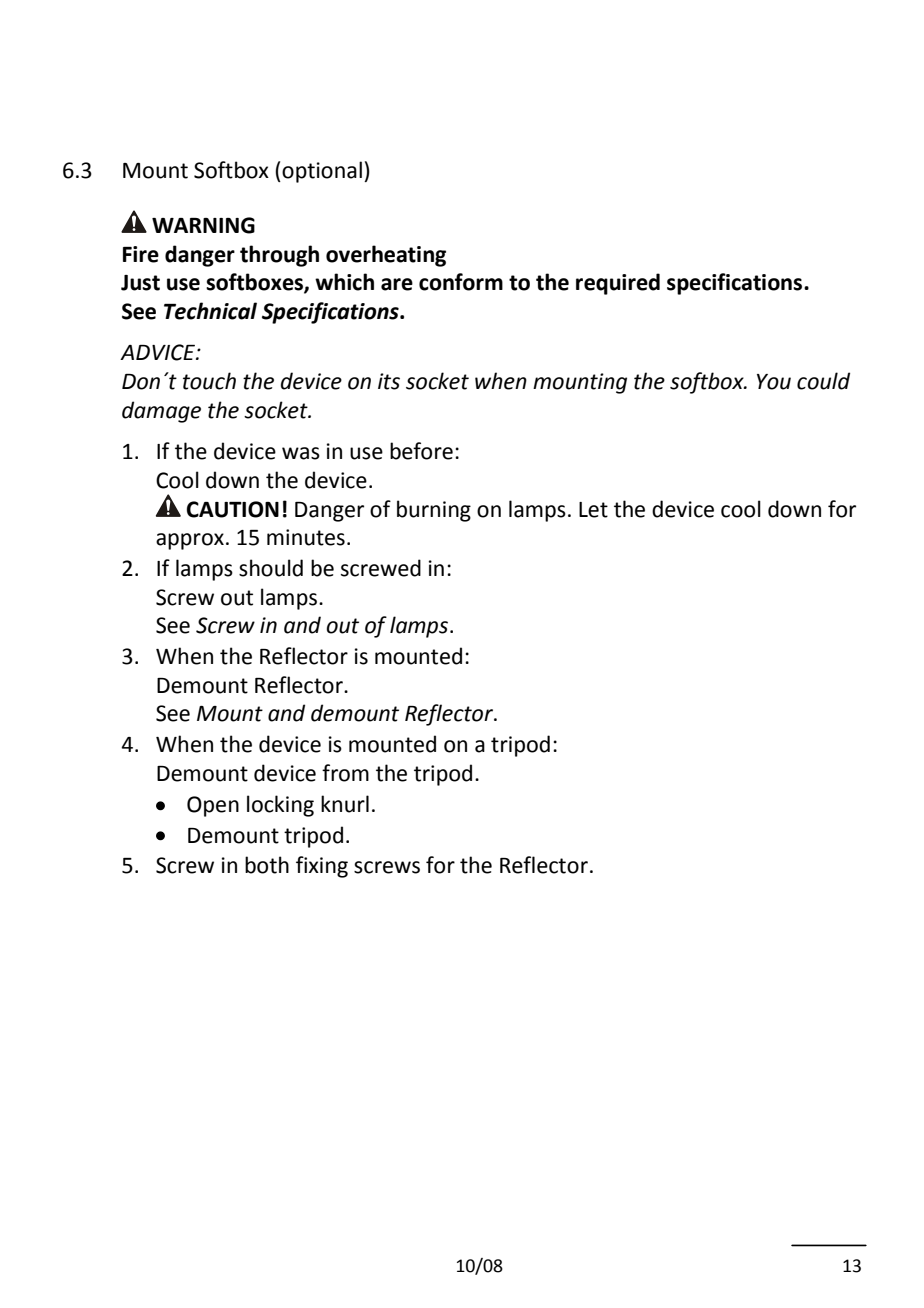 This screenshot has height=1308, width=924. I want to click on should, so click(271, 568).
